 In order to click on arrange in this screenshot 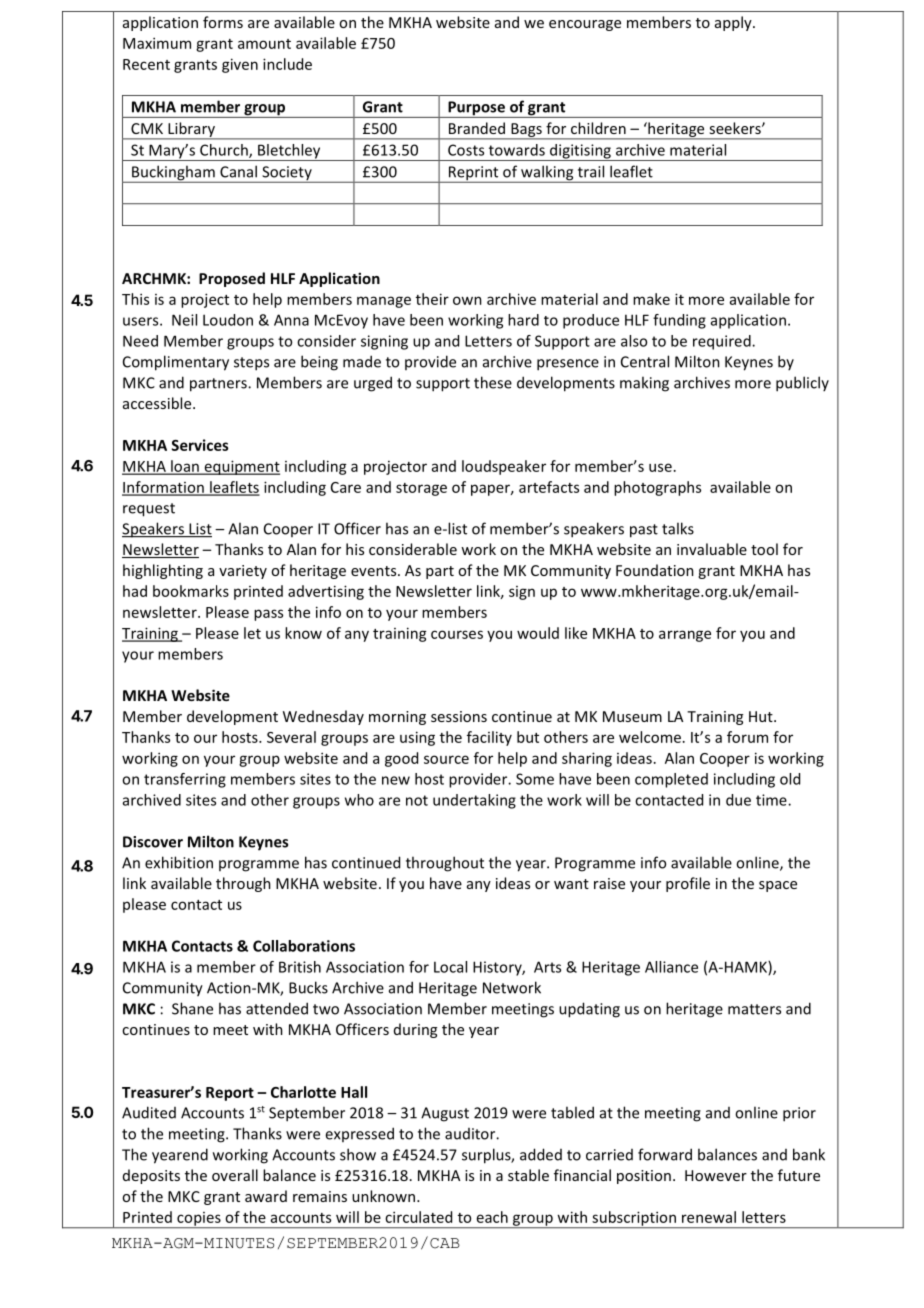, I will do `click(685, 636)`.
